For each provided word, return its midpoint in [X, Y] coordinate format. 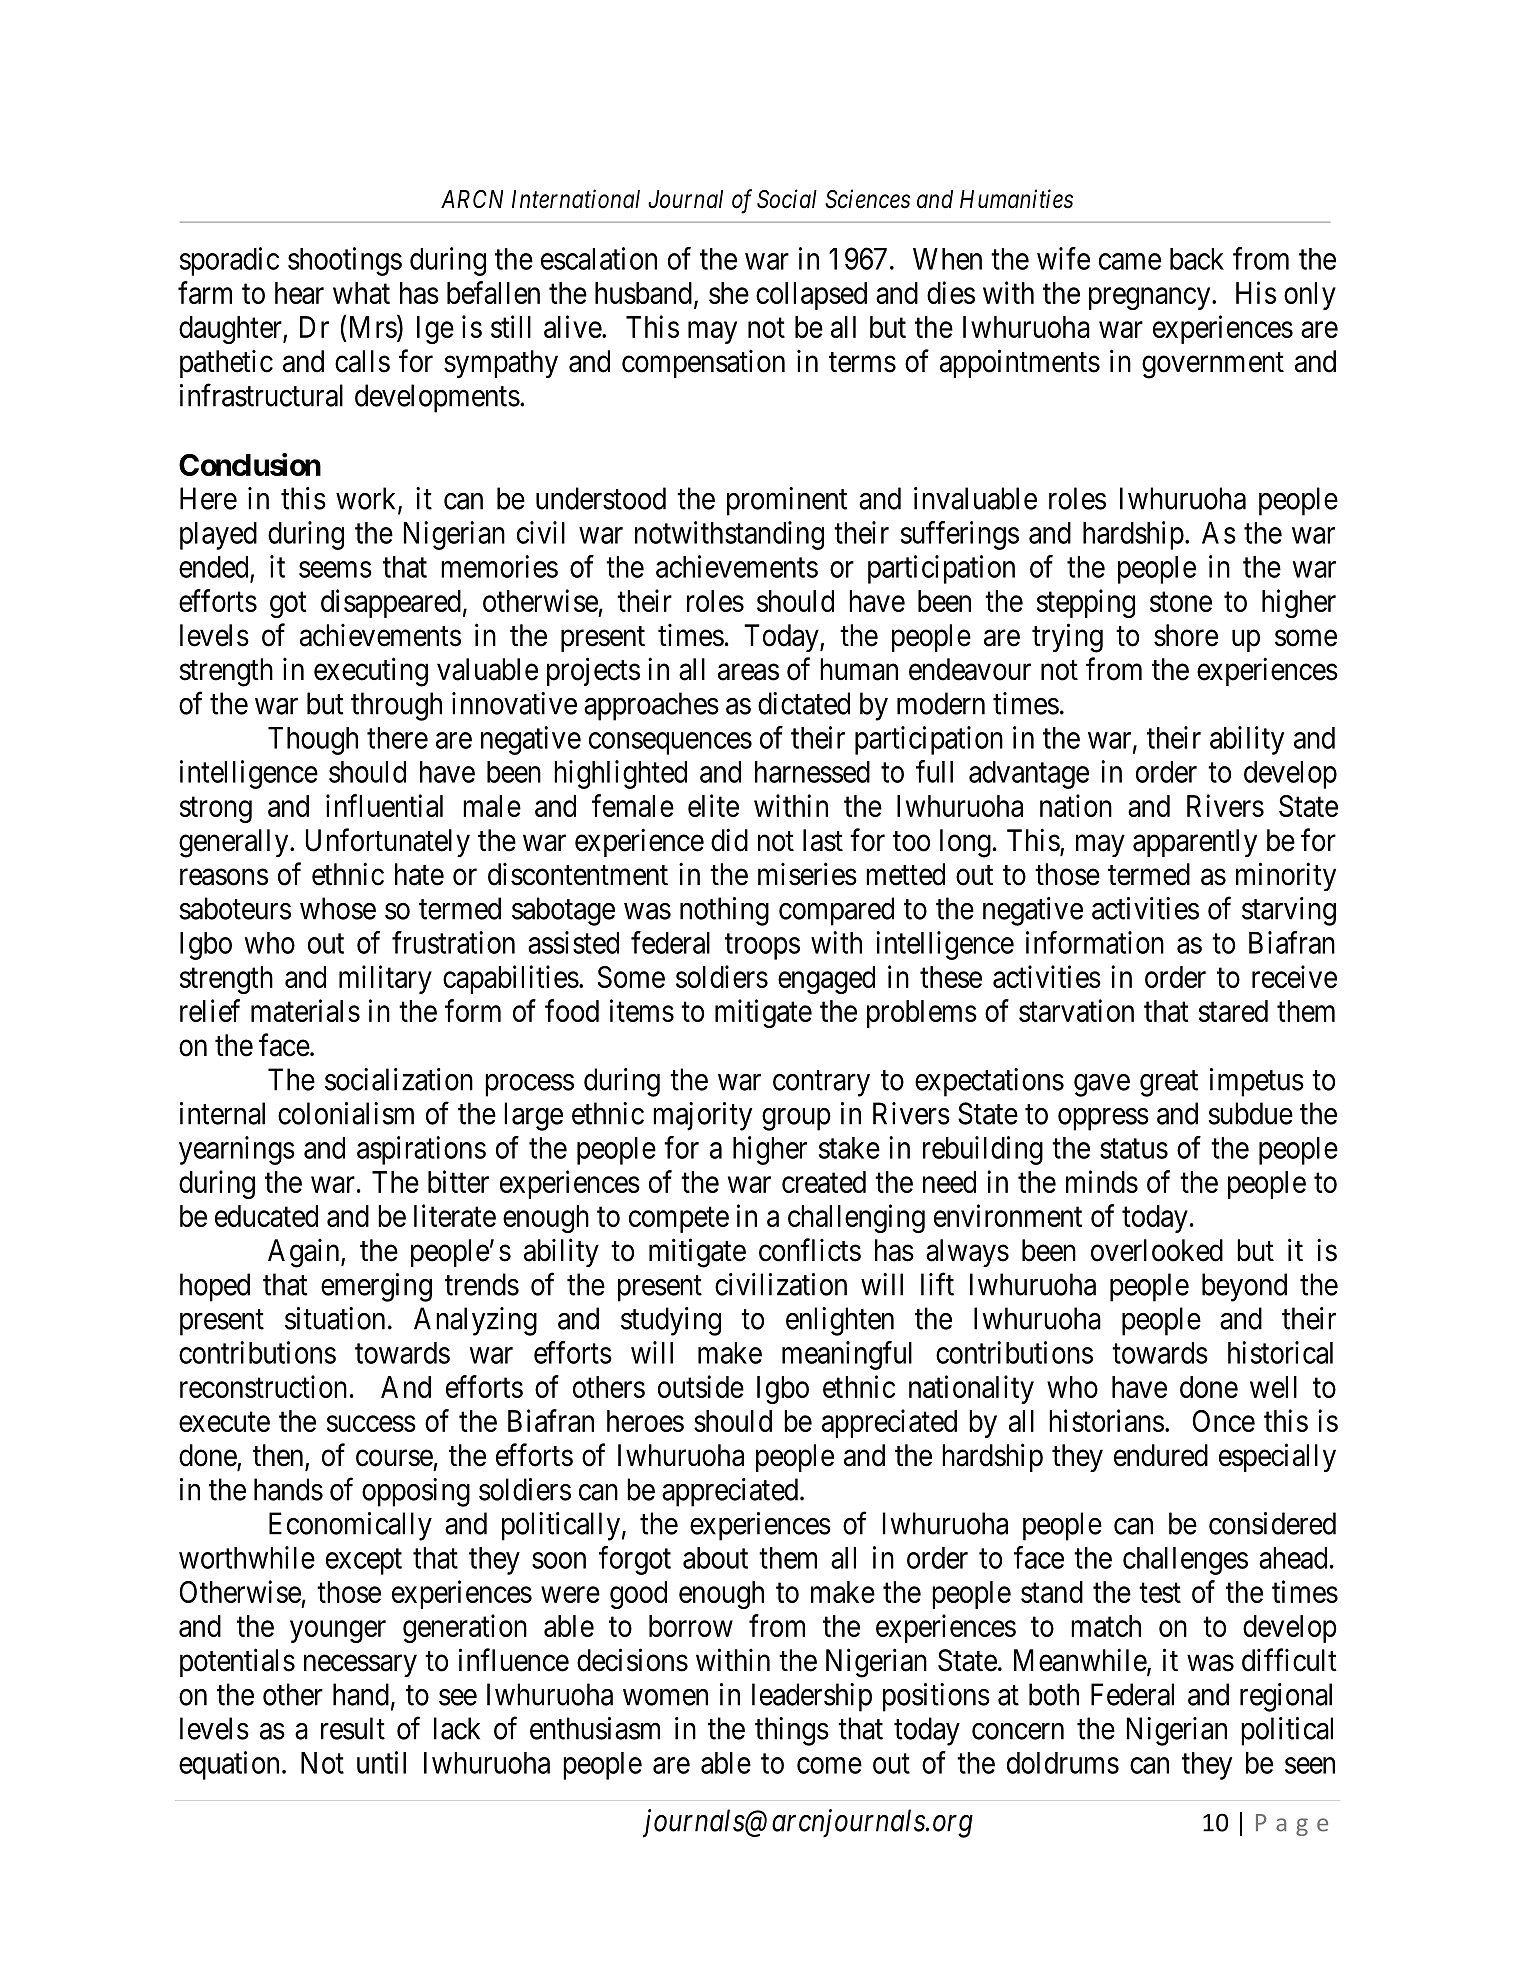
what [361, 293]
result [353, 1728]
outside [701, 1386]
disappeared [391, 603]
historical [1280, 1352]
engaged [826, 980]
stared [1233, 1011]
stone [1181, 602]
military [385, 979]
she [729, 293]
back [1197, 259]
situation [335, 1318]
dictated [804, 703]
